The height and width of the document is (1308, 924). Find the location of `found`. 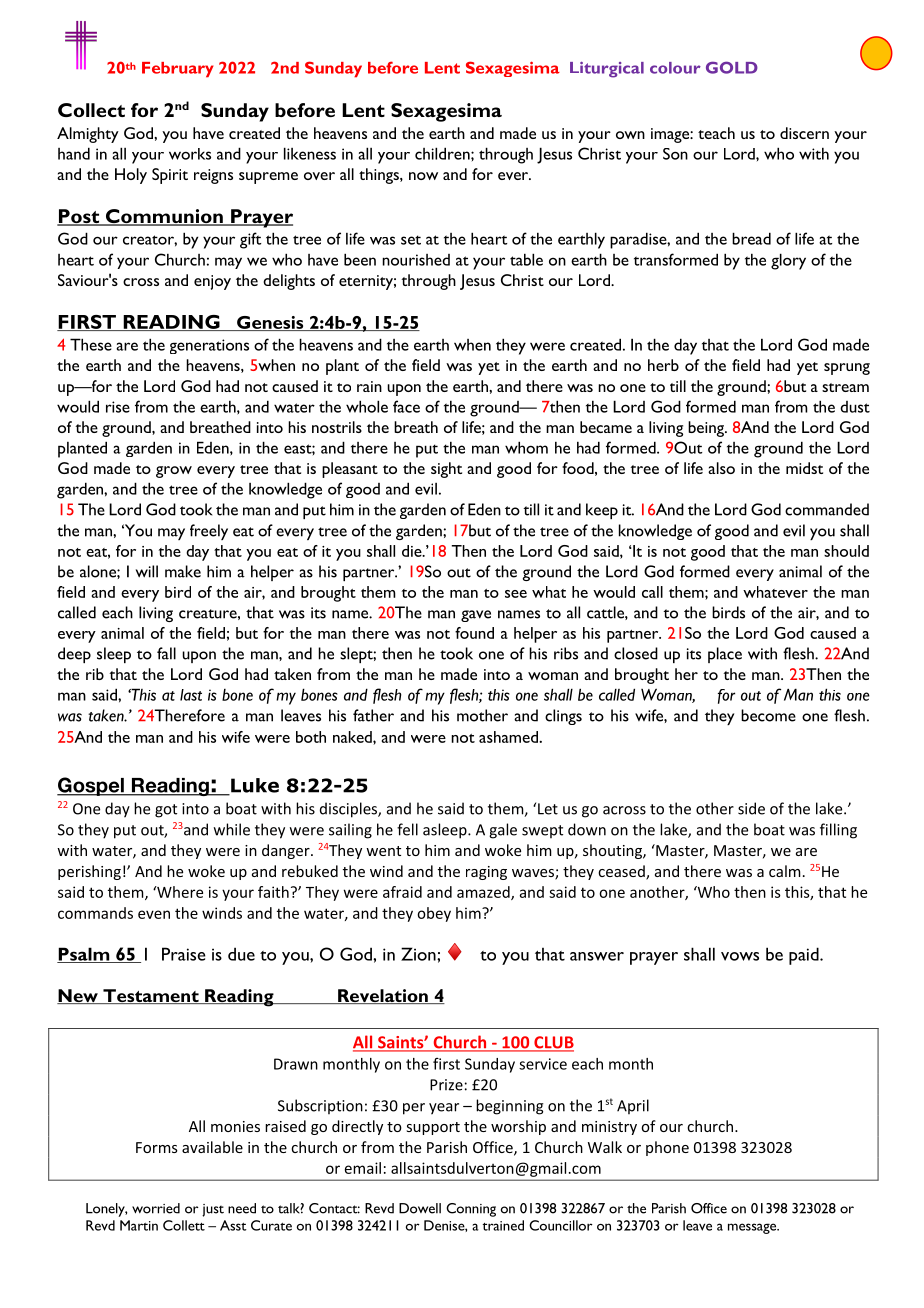

found is located at coordinates (474, 633).
